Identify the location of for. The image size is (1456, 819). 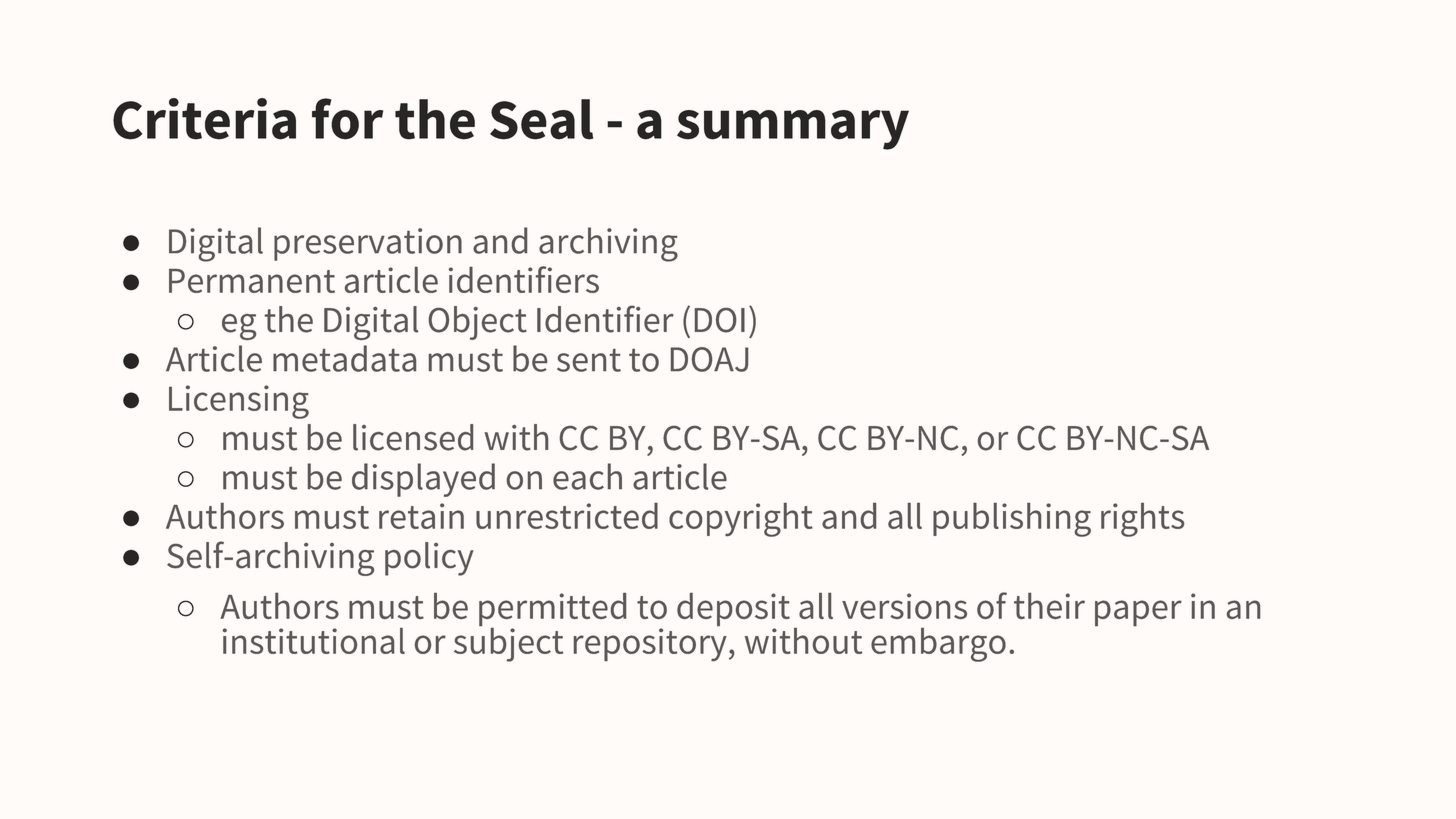
(347, 119).
